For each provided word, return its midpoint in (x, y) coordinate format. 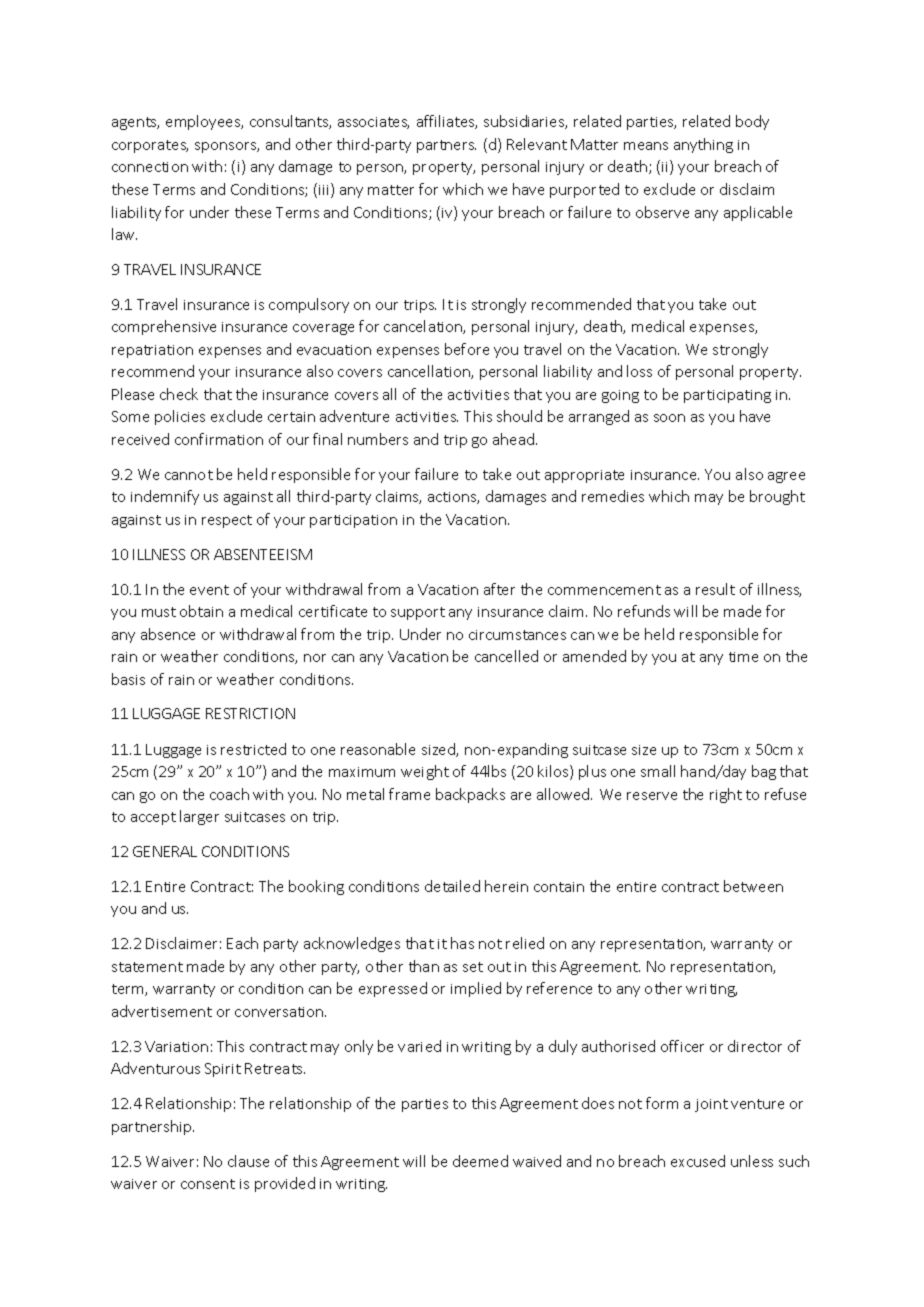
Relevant (537, 144)
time (743, 657)
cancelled (506, 656)
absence (168, 634)
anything (703, 145)
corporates (150, 146)
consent (208, 1184)
